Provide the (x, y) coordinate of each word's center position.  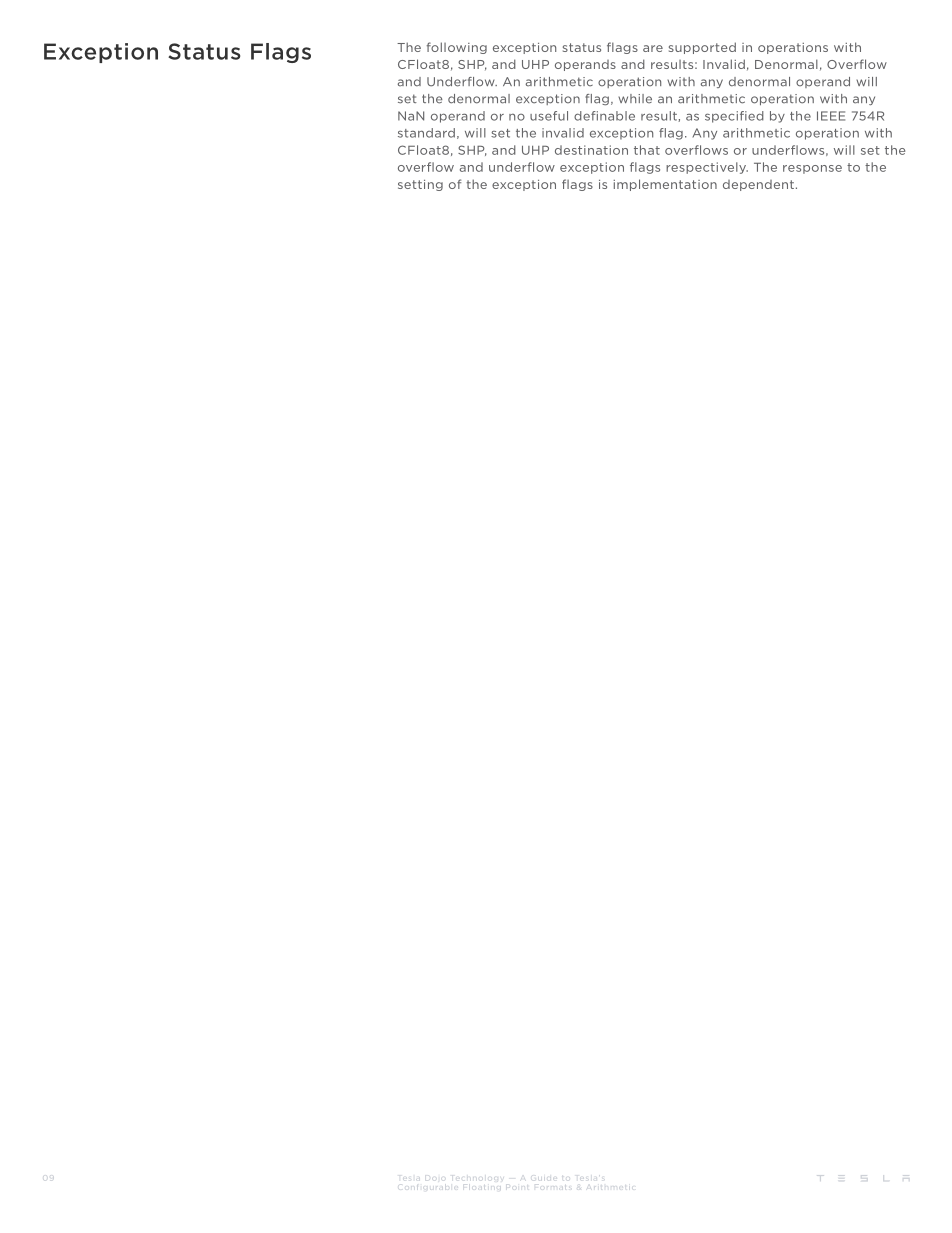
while (635, 99)
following (457, 48)
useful (549, 116)
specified (734, 117)
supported (702, 48)
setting (420, 185)
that (647, 150)
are (653, 48)
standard (426, 133)
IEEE (831, 116)
